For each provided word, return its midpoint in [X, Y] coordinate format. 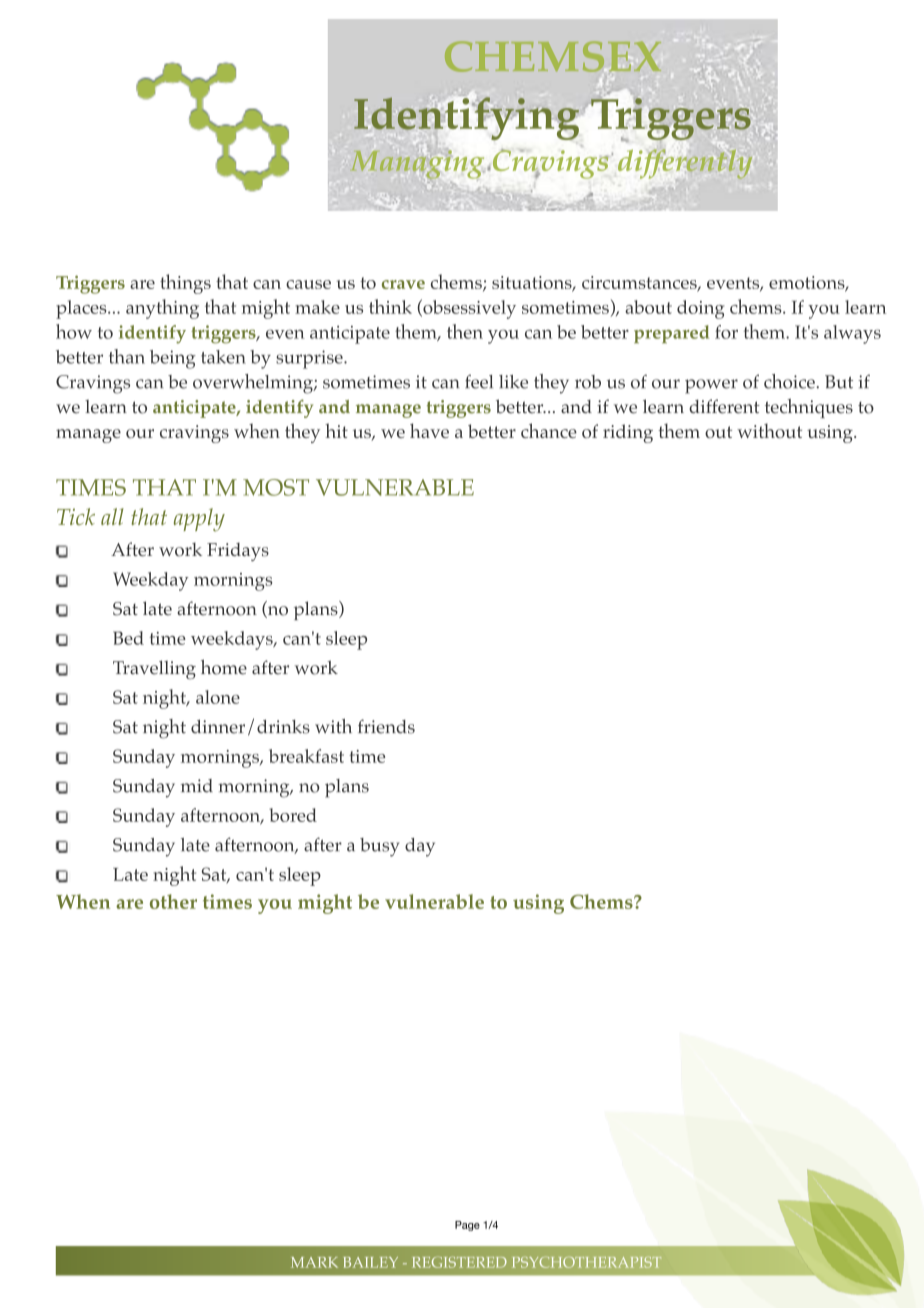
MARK [314, 1262]
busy [379, 847]
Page [467, 1226]
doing [700, 309]
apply [199, 520]
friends [386, 726]
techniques [809, 408]
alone [218, 697]
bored [293, 815]
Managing [417, 164]
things [185, 284]
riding [628, 433]
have [429, 430]
